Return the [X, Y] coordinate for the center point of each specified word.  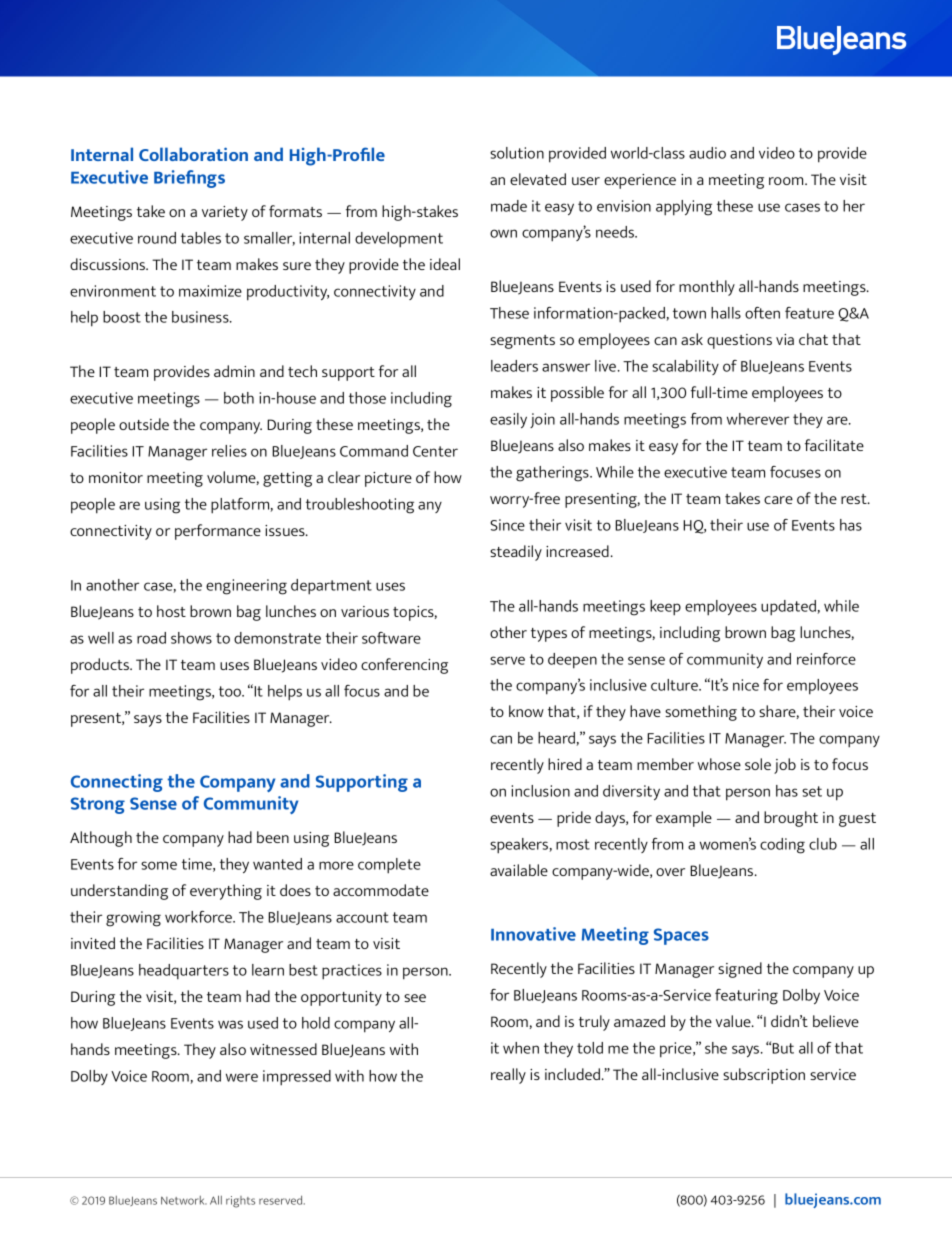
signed [740, 970]
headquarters [184, 972]
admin [234, 371]
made [509, 206]
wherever [758, 419]
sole [758, 764]
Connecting [117, 783]
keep [665, 608]
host [171, 611]
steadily [516, 553]
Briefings [189, 179]
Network [184, 1200]
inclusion [540, 791]
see [415, 998]
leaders [514, 366]
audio [707, 153]
